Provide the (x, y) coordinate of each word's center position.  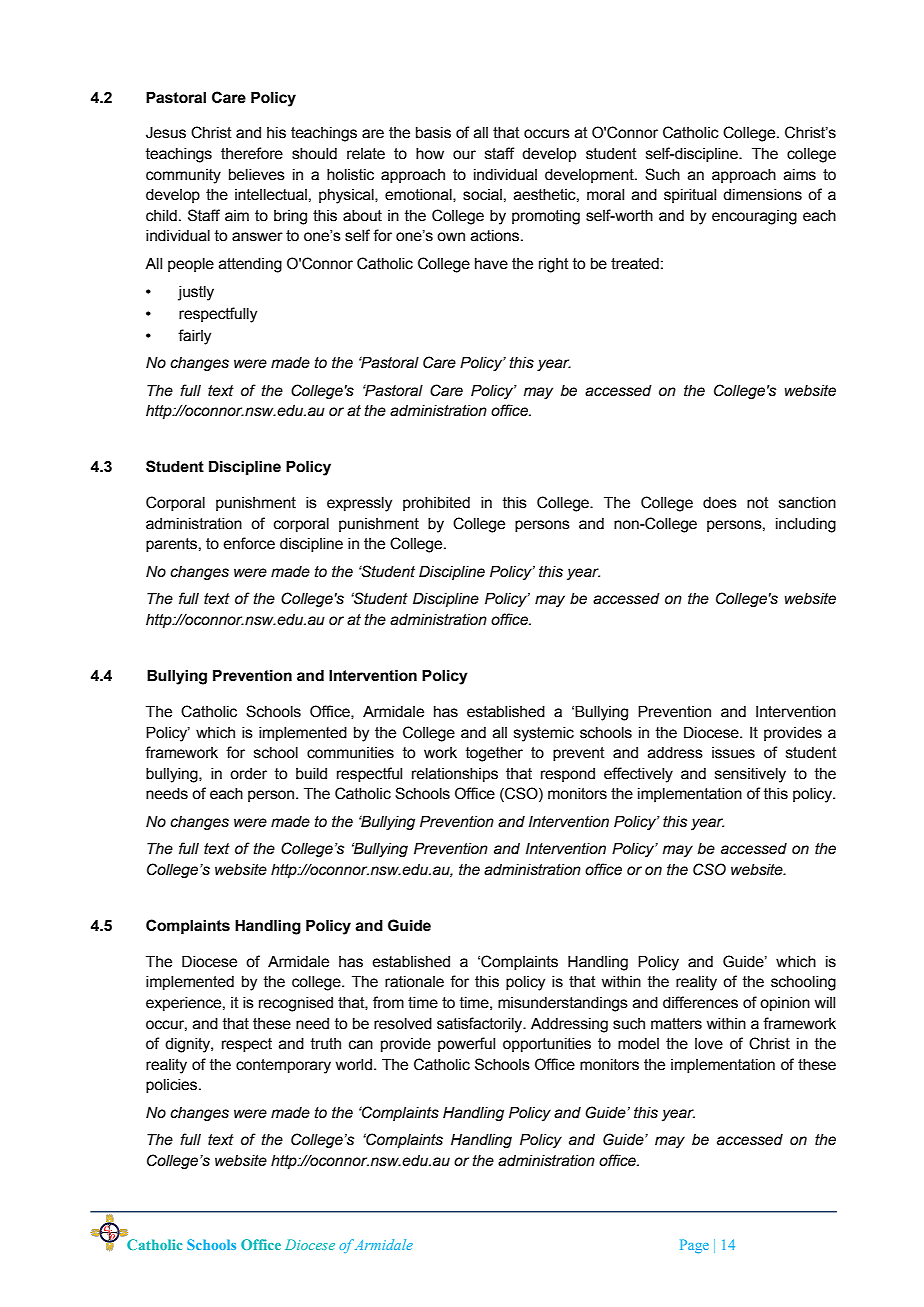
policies (173, 1086)
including (806, 525)
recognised (296, 1004)
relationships (455, 775)
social (482, 195)
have (491, 264)
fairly (194, 337)
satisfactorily (481, 1025)
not (758, 503)
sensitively (750, 775)
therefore (252, 153)
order (248, 774)
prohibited (436, 504)
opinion (785, 1004)
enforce (249, 543)
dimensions (762, 195)
